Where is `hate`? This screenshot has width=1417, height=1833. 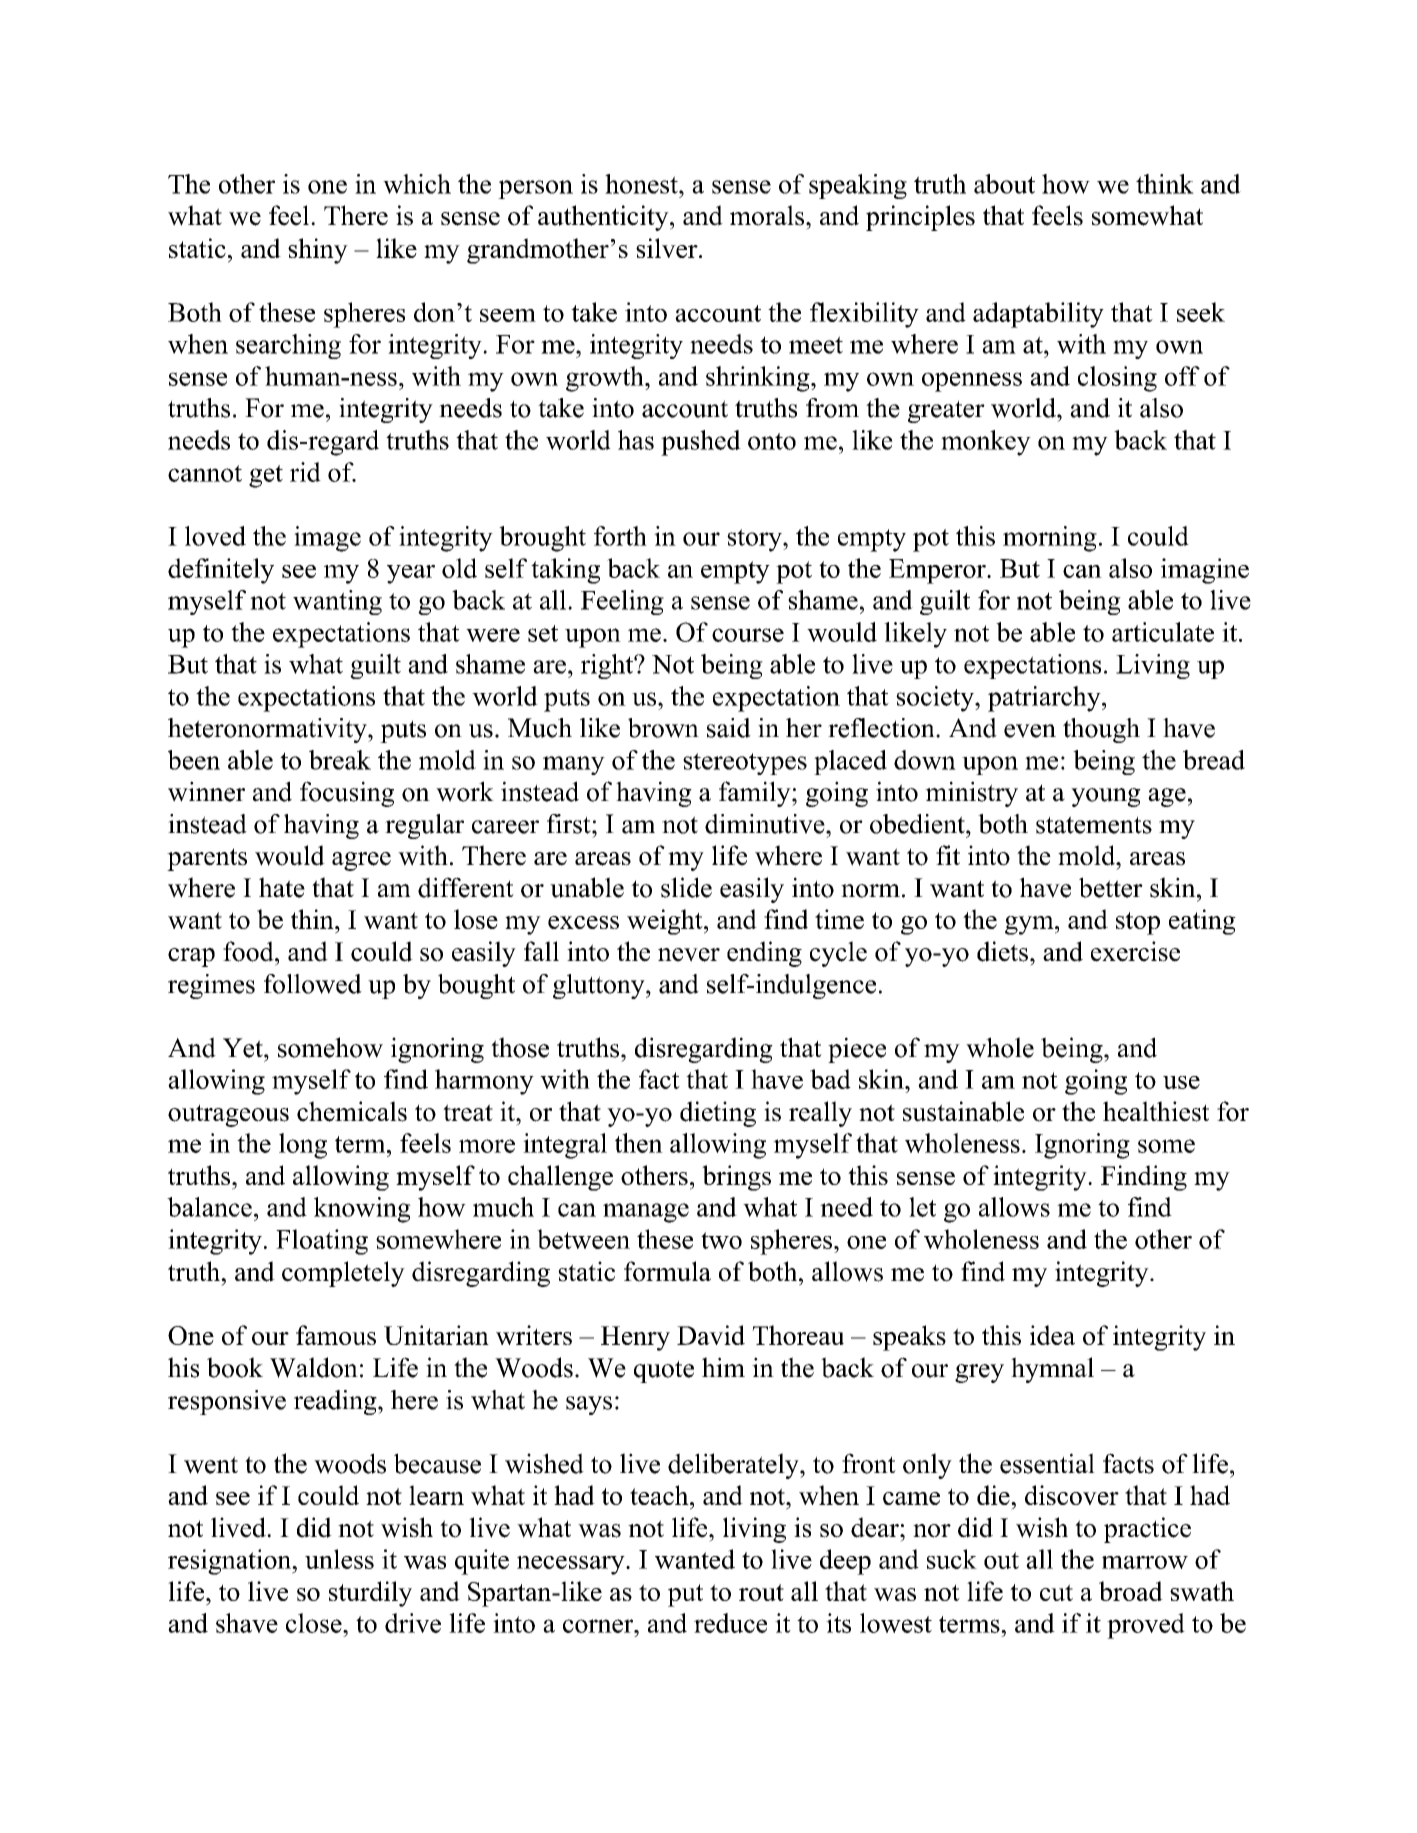 hate is located at coordinates (282, 887).
